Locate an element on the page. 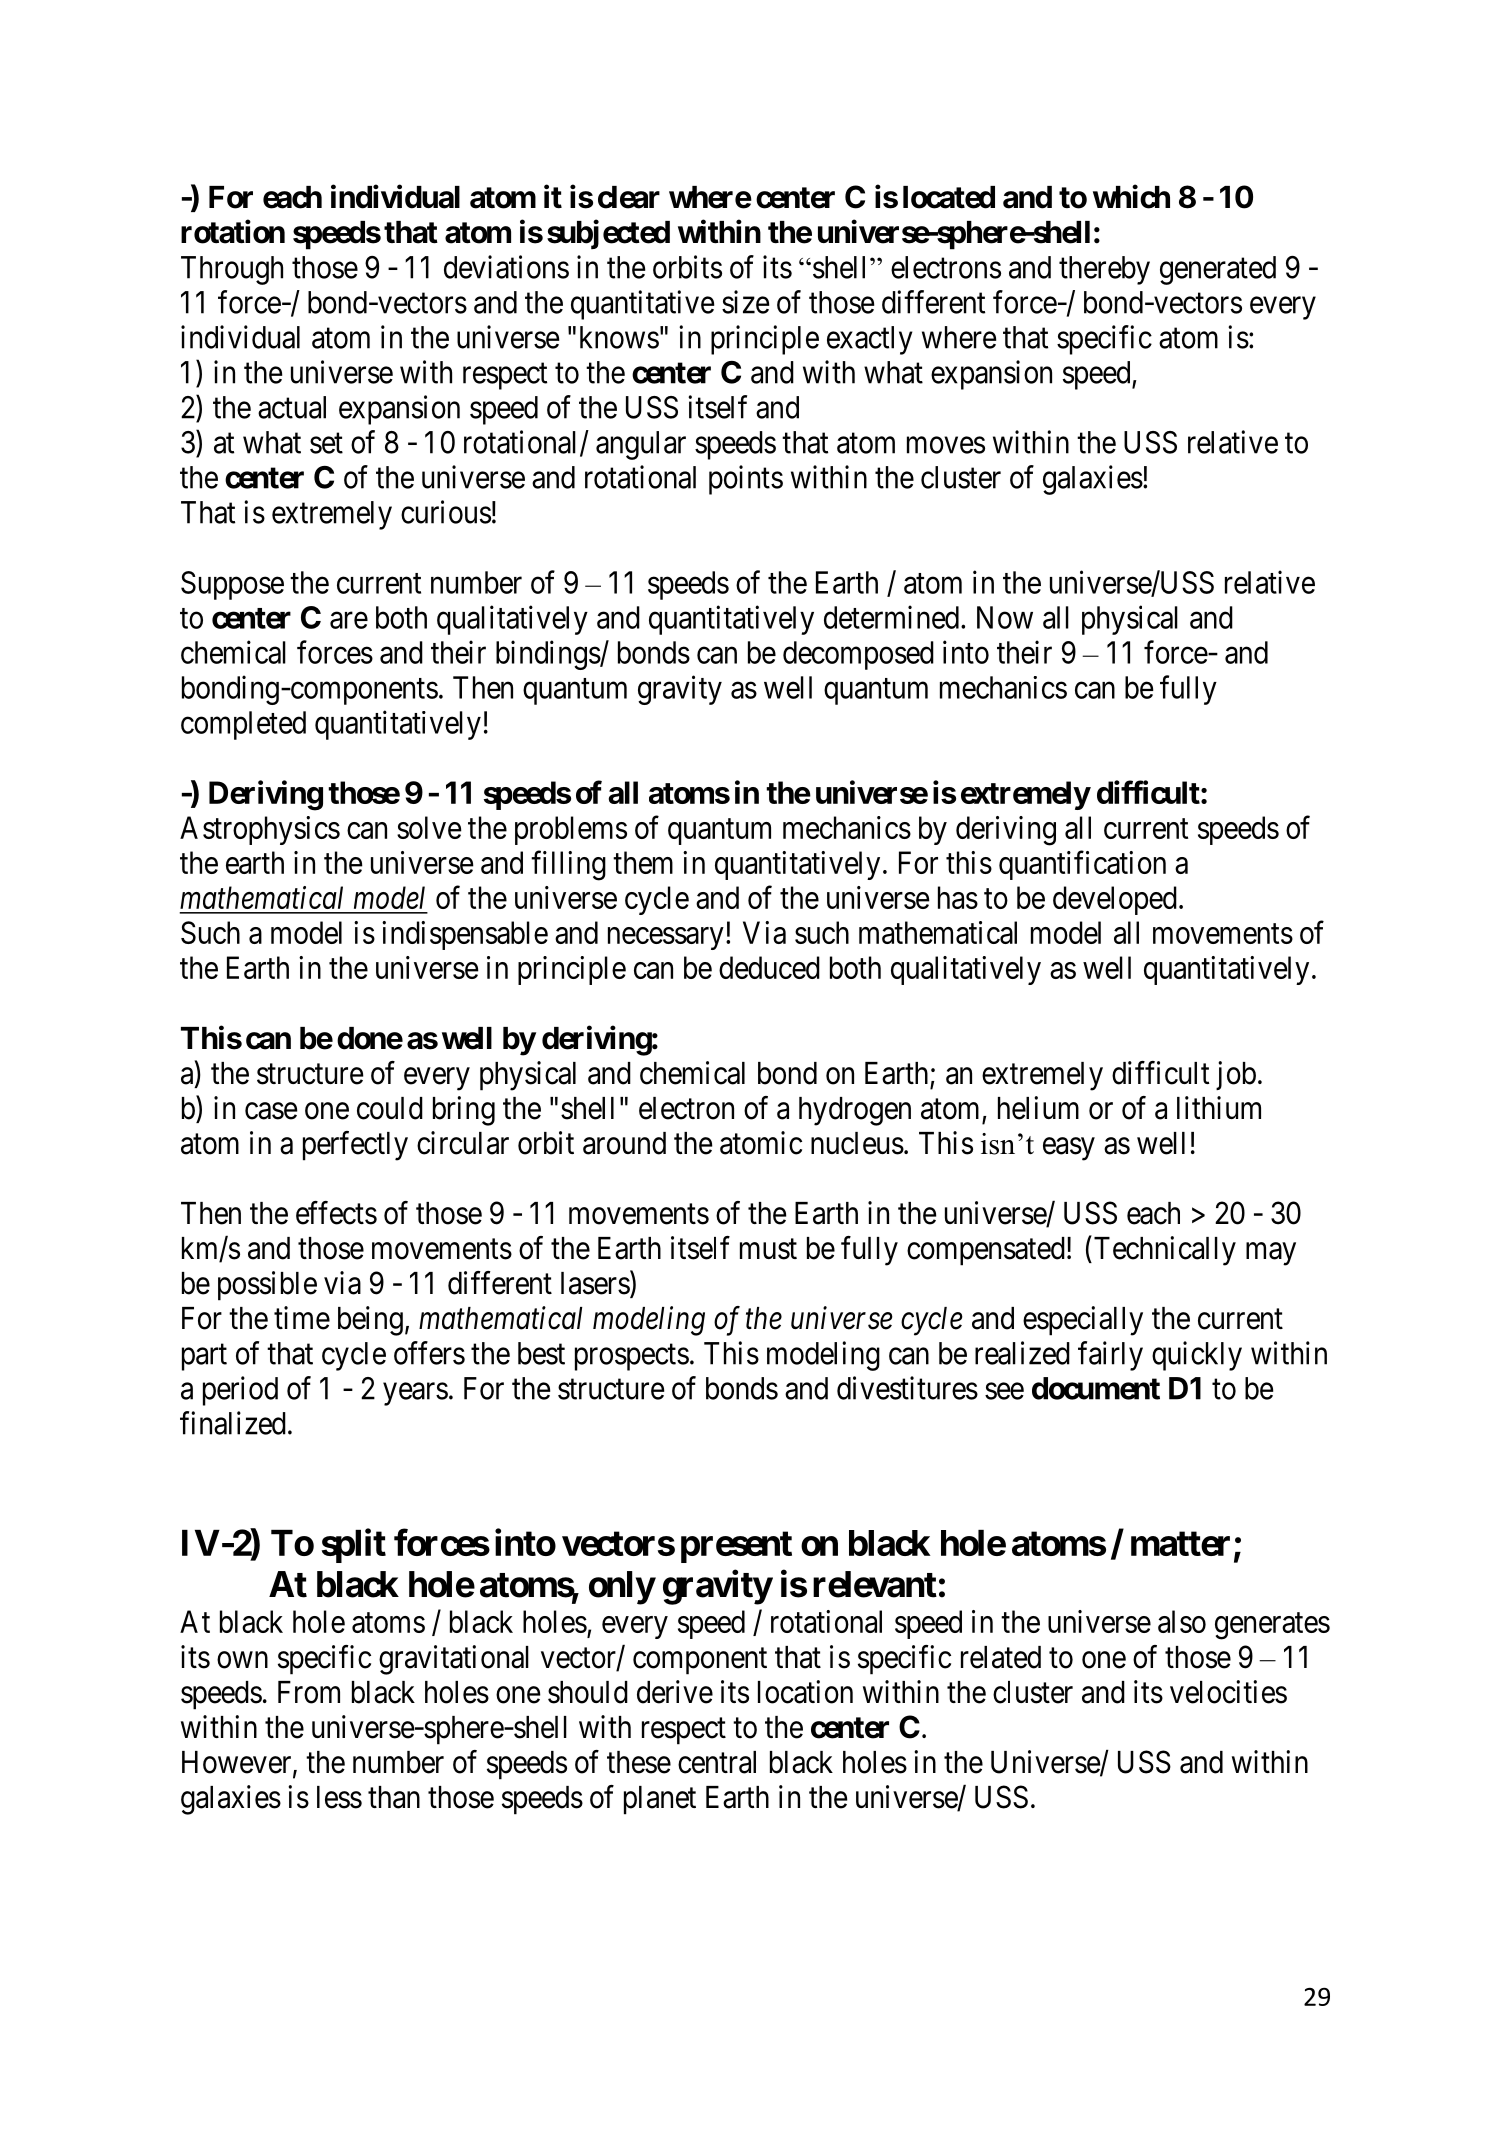  finalized is located at coordinates (233, 1423).
